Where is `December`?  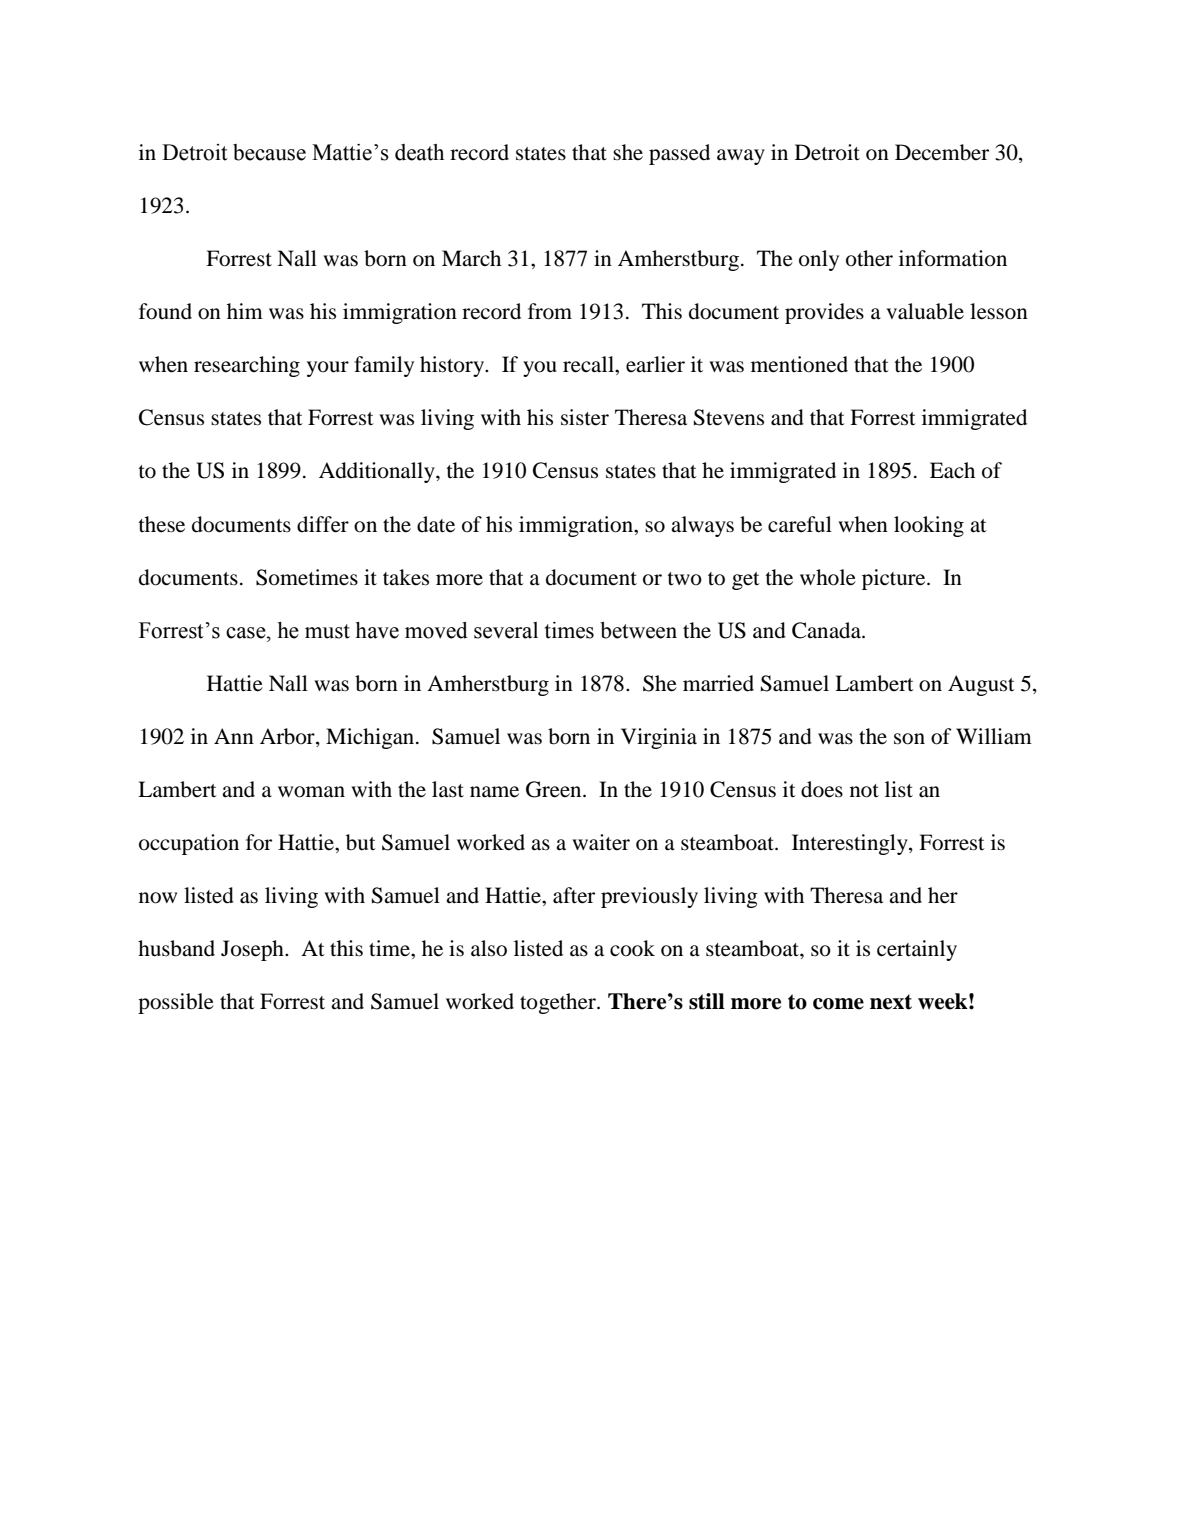 December is located at coordinates (942, 152).
